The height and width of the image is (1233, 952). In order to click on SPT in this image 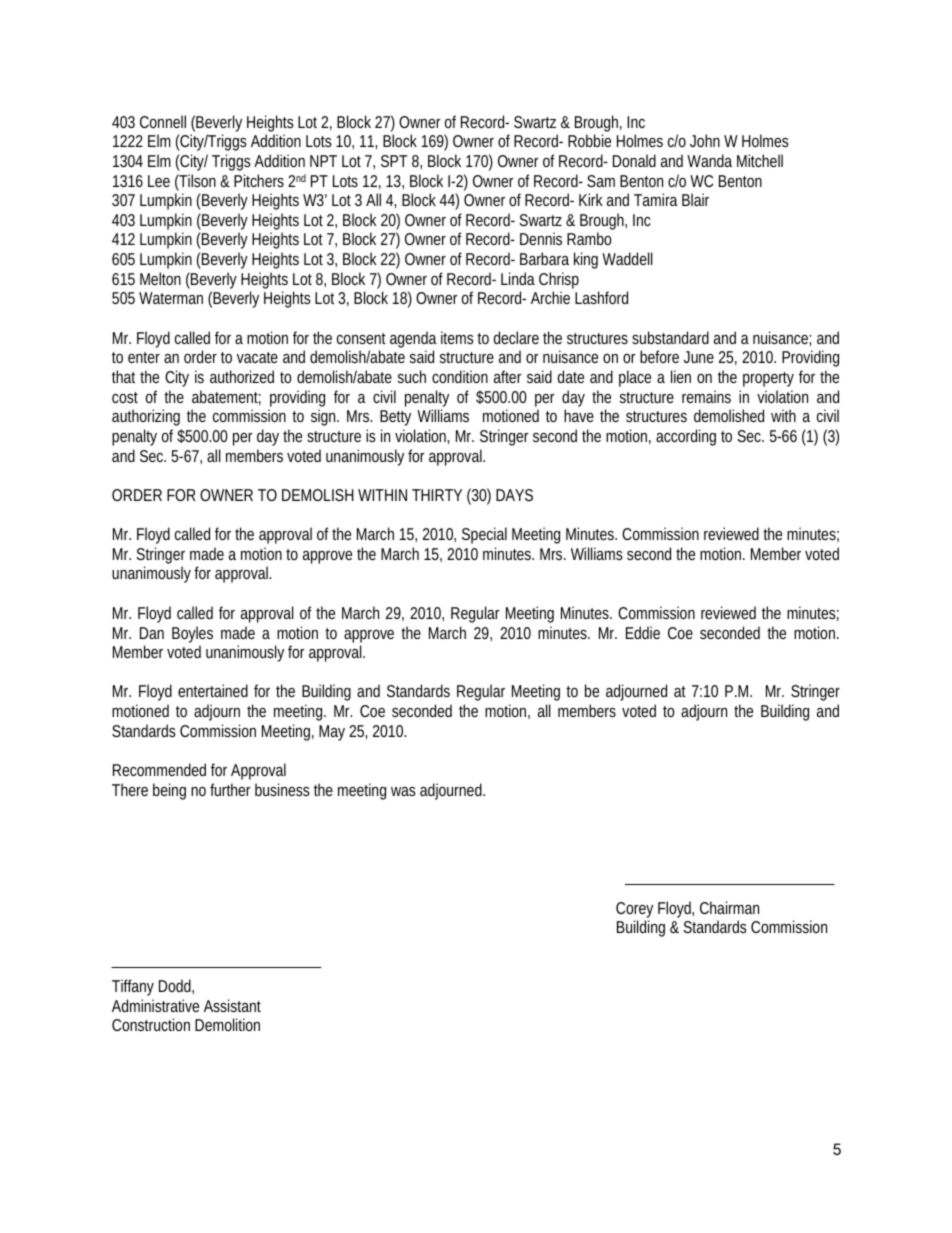, I will do `click(394, 161)`.
